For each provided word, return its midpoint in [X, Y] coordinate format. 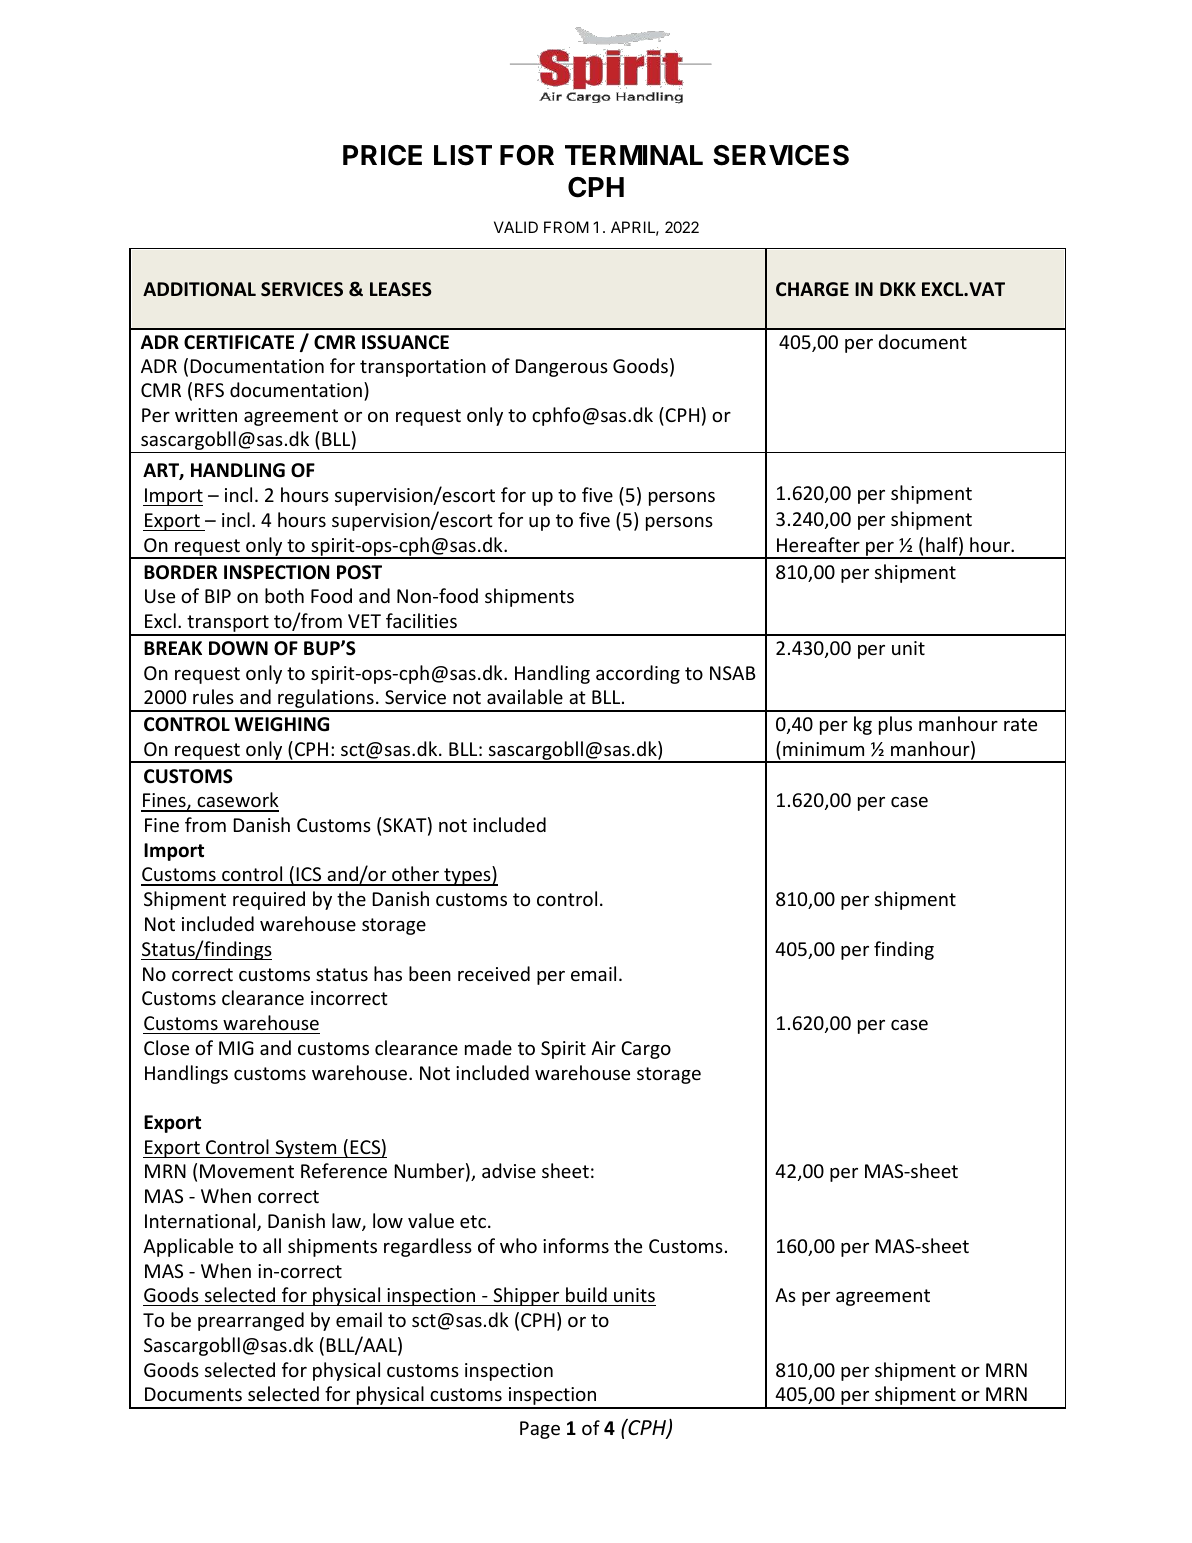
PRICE [382, 155]
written [206, 415]
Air [603, 1048]
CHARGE [812, 289]
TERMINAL [634, 155]
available [525, 696]
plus [895, 725]
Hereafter [818, 544]
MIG [236, 1048]
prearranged [251, 1321]
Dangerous [561, 368]
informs [576, 1245]
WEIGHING [282, 724]
